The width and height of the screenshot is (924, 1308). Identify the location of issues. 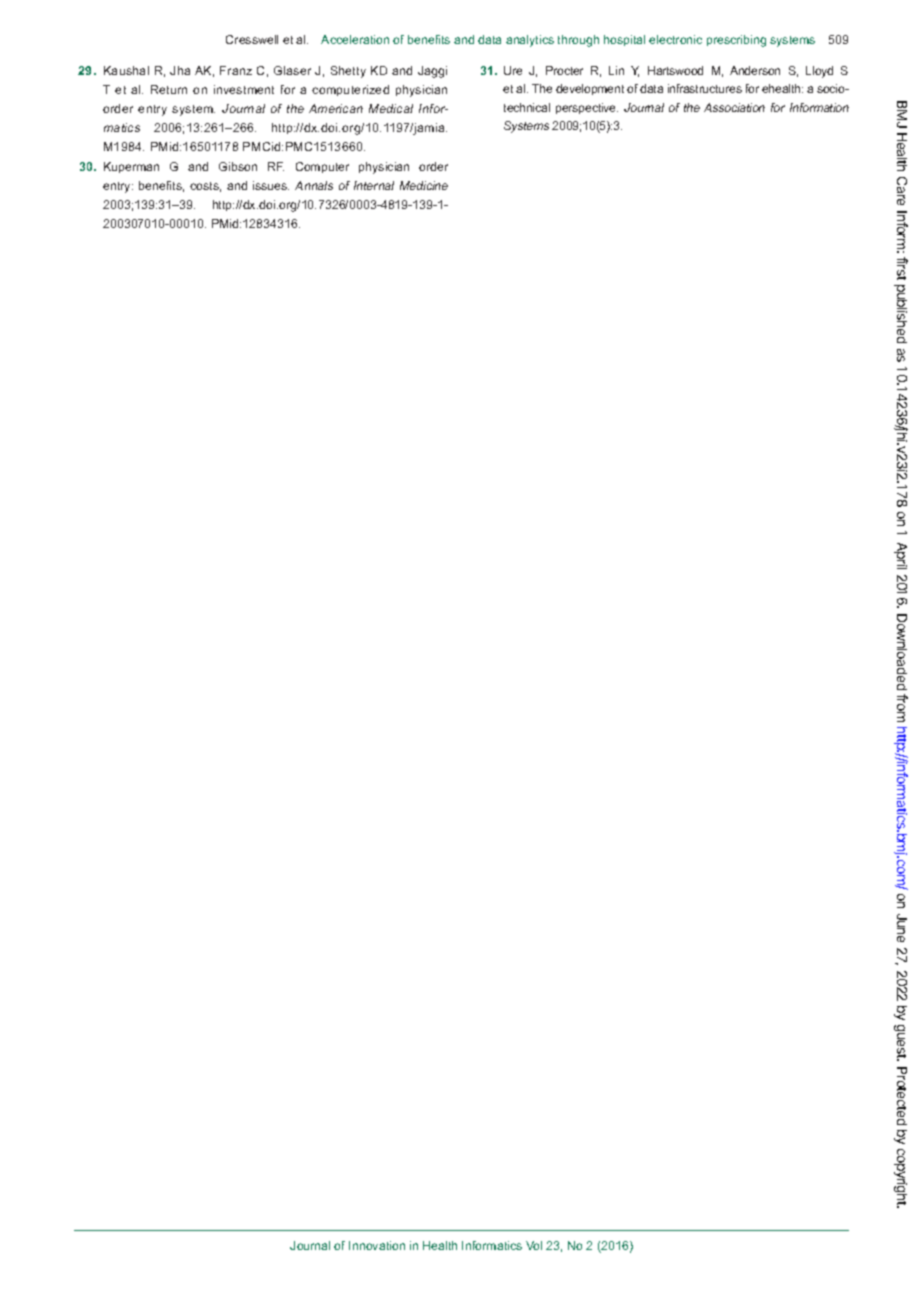
(271, 185).
